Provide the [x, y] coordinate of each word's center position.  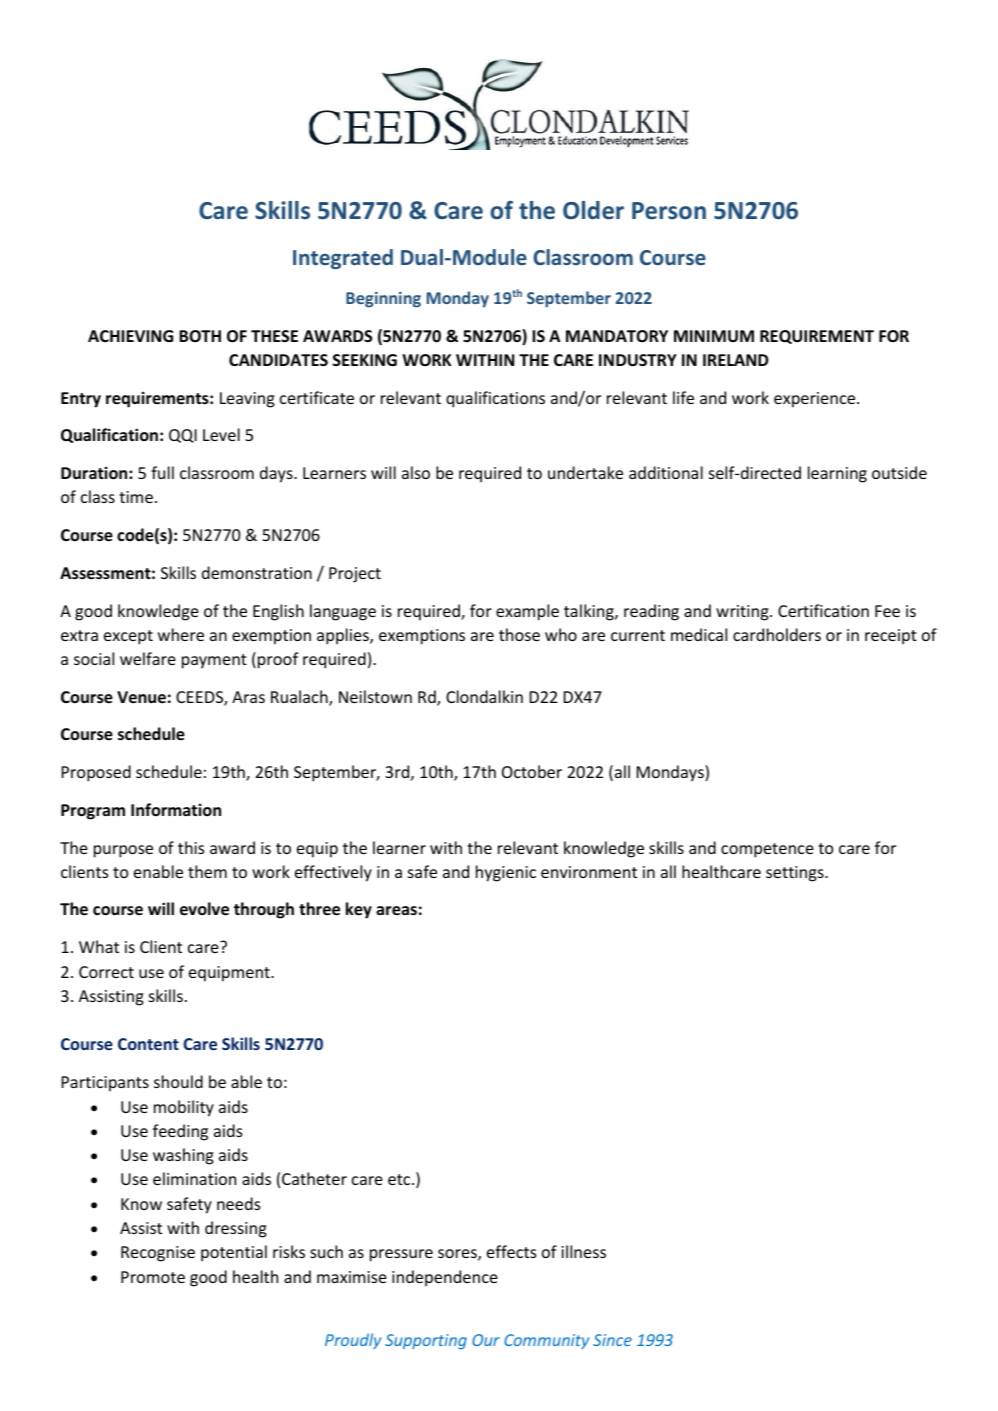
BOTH [200, 336]
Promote [153, 1277]
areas [396, 911]
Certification [823, 610]
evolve [204, 909]
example [527, 612]
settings [796, 874]
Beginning [383, 300]
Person [669, 211]
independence [445, 1278]
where [181, 634]
